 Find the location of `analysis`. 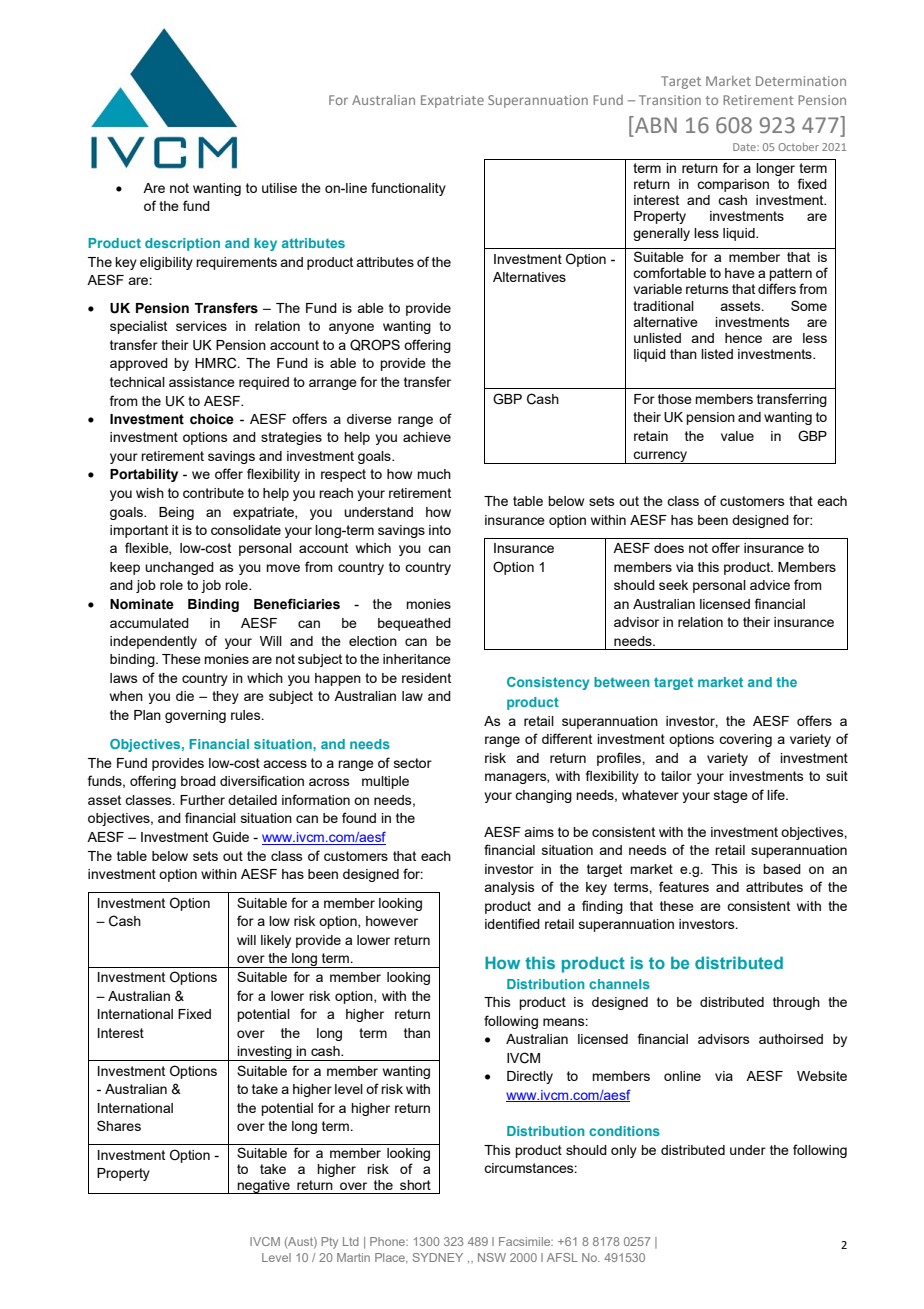

analysis is located at coordinates (509, 888).
